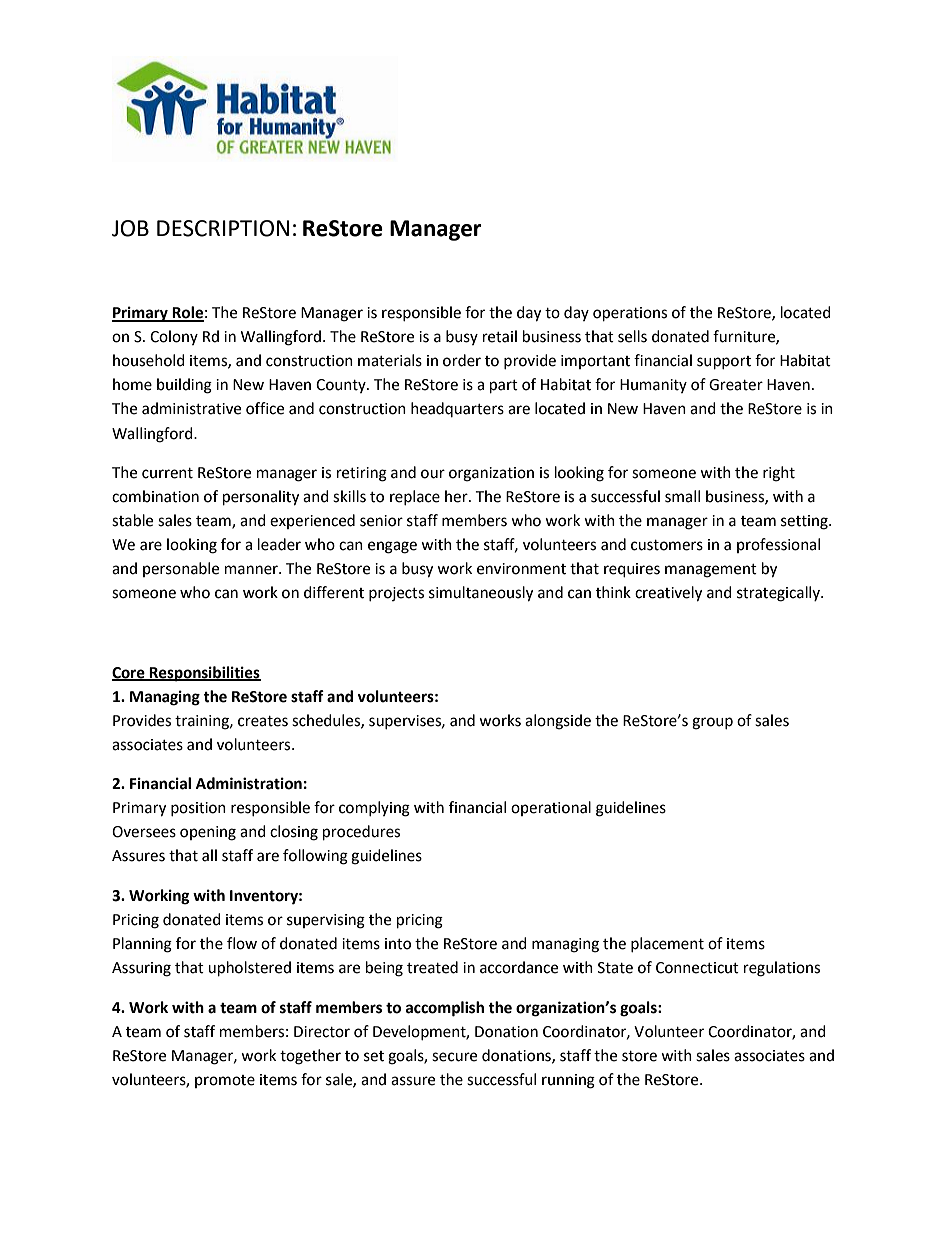  I want to click on operations, so click(630, 314).
